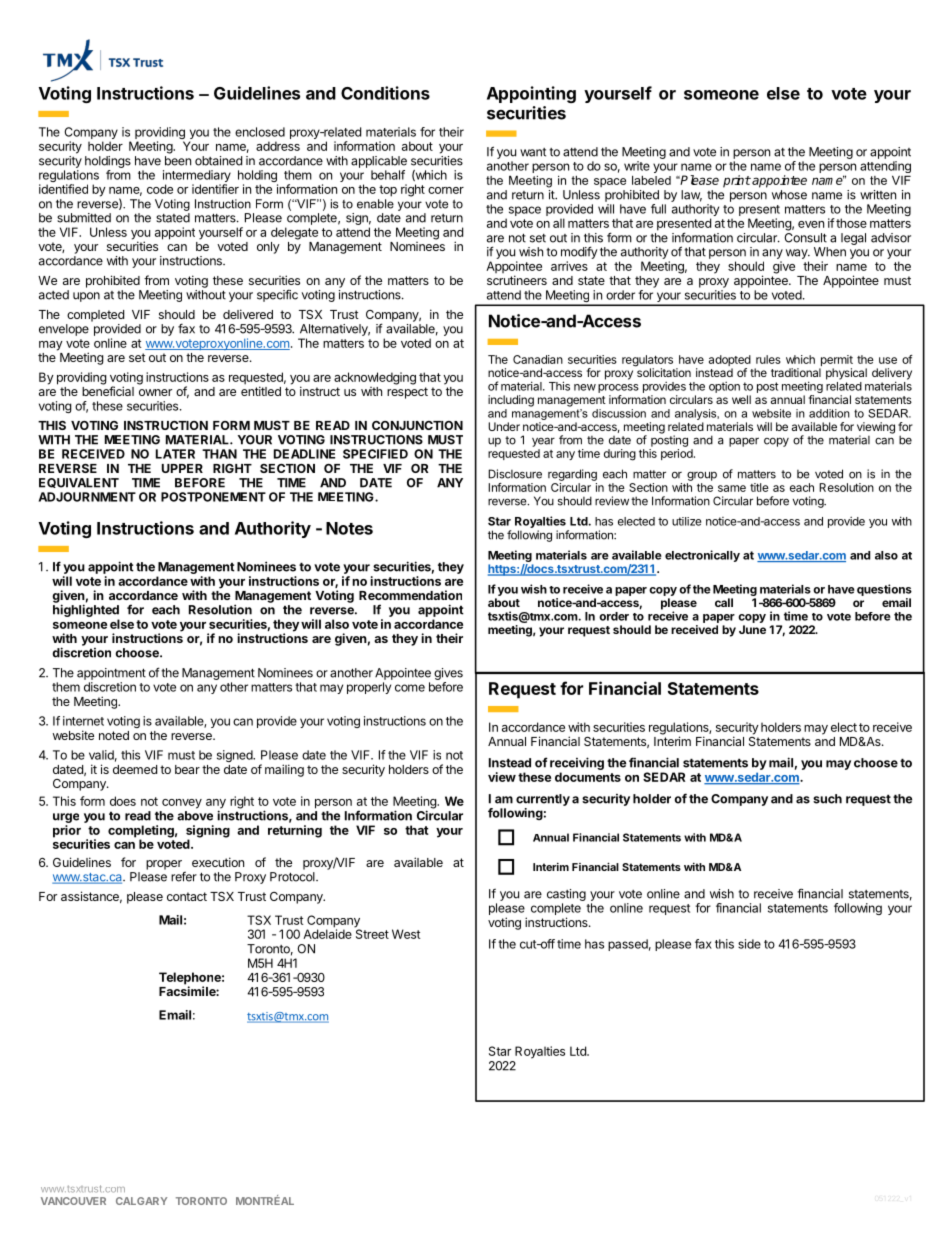 This document has height=1233, width=952. What do you see at coordinates (406, 934) in the document?
I see `West` at bounding box center [406, 934].
